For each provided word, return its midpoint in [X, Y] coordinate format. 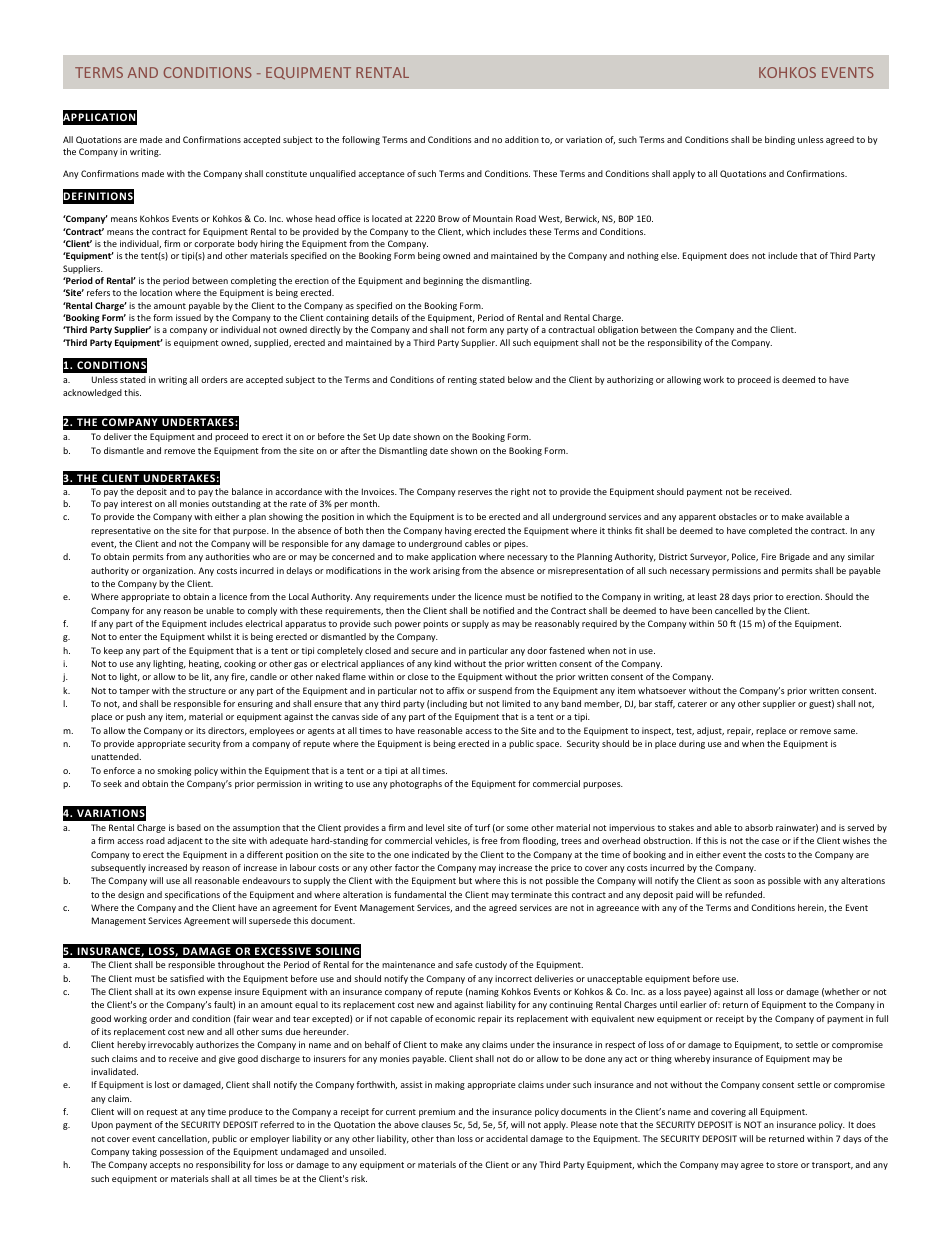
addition [522, 139]
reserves [475, 492]
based [189, 827]
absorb [759, 827]
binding [780, 140]
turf [482, 827]
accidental [507, 1138]
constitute [286, 173]
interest [136, 503]
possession [181, 1152]
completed [770, 531]
